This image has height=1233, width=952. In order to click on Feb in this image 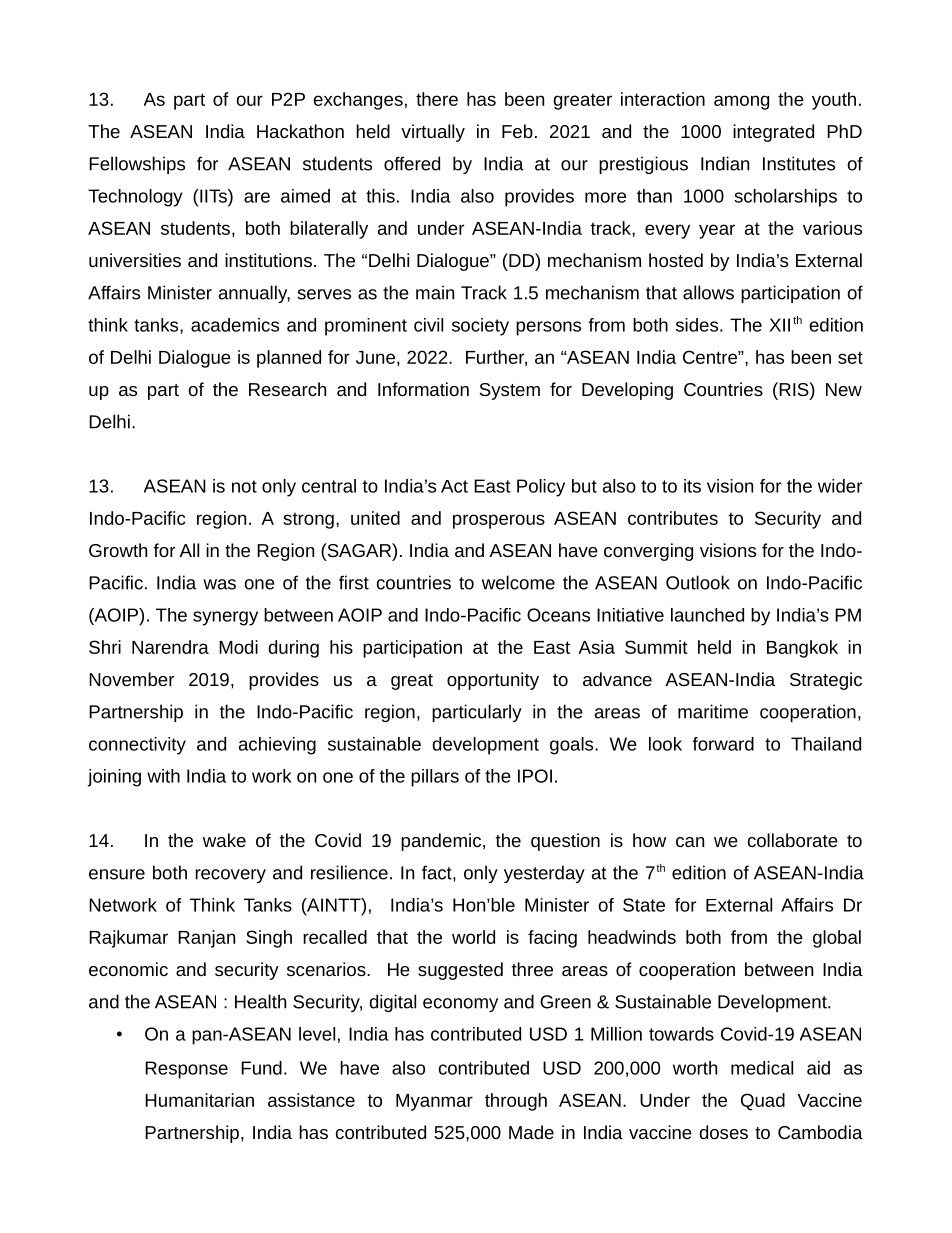, I will do `click(517, 131)`.
